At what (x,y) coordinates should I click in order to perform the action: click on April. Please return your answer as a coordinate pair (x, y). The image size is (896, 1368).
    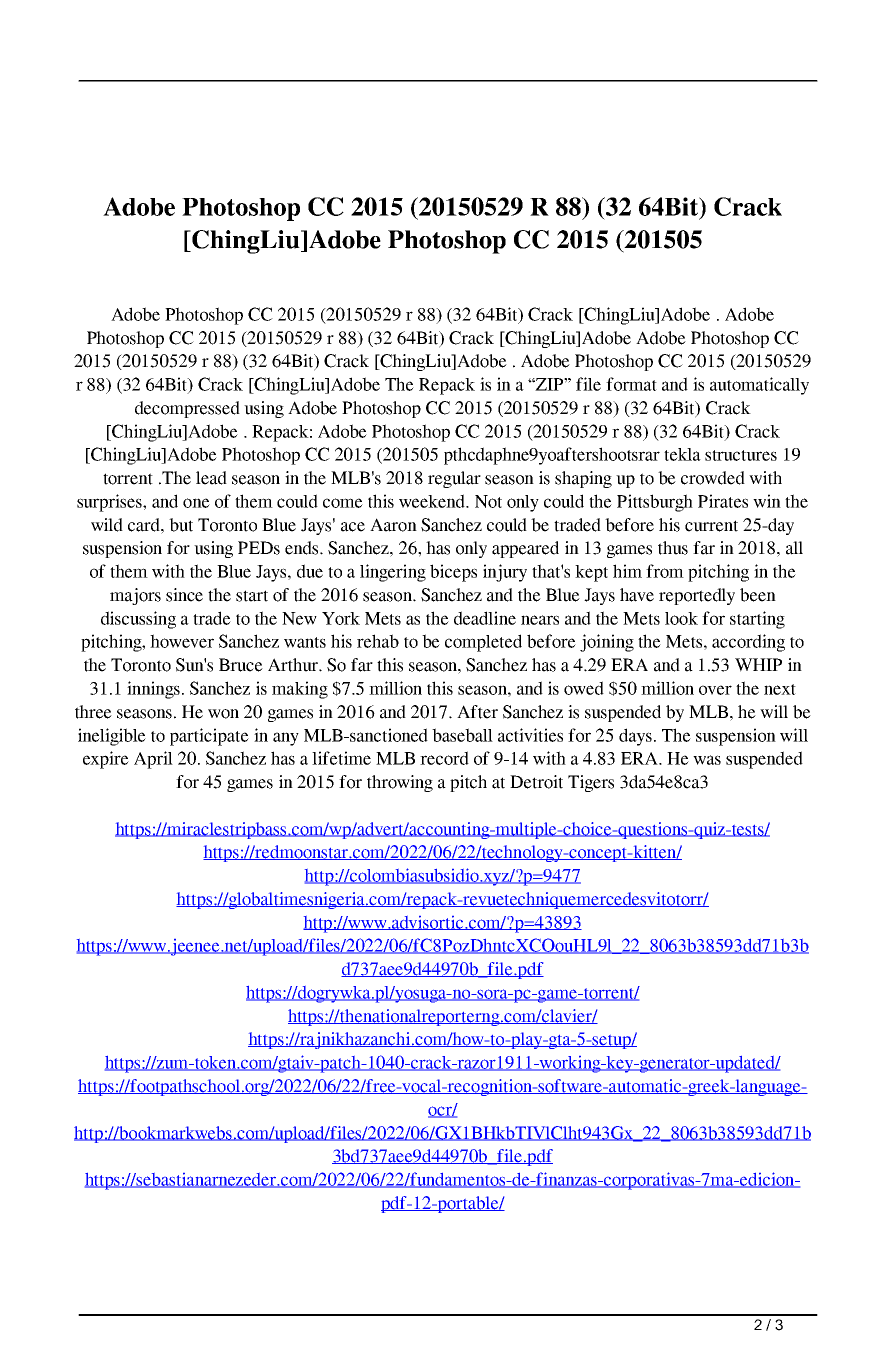
    Looking at the image, I should click on (153, 760).
